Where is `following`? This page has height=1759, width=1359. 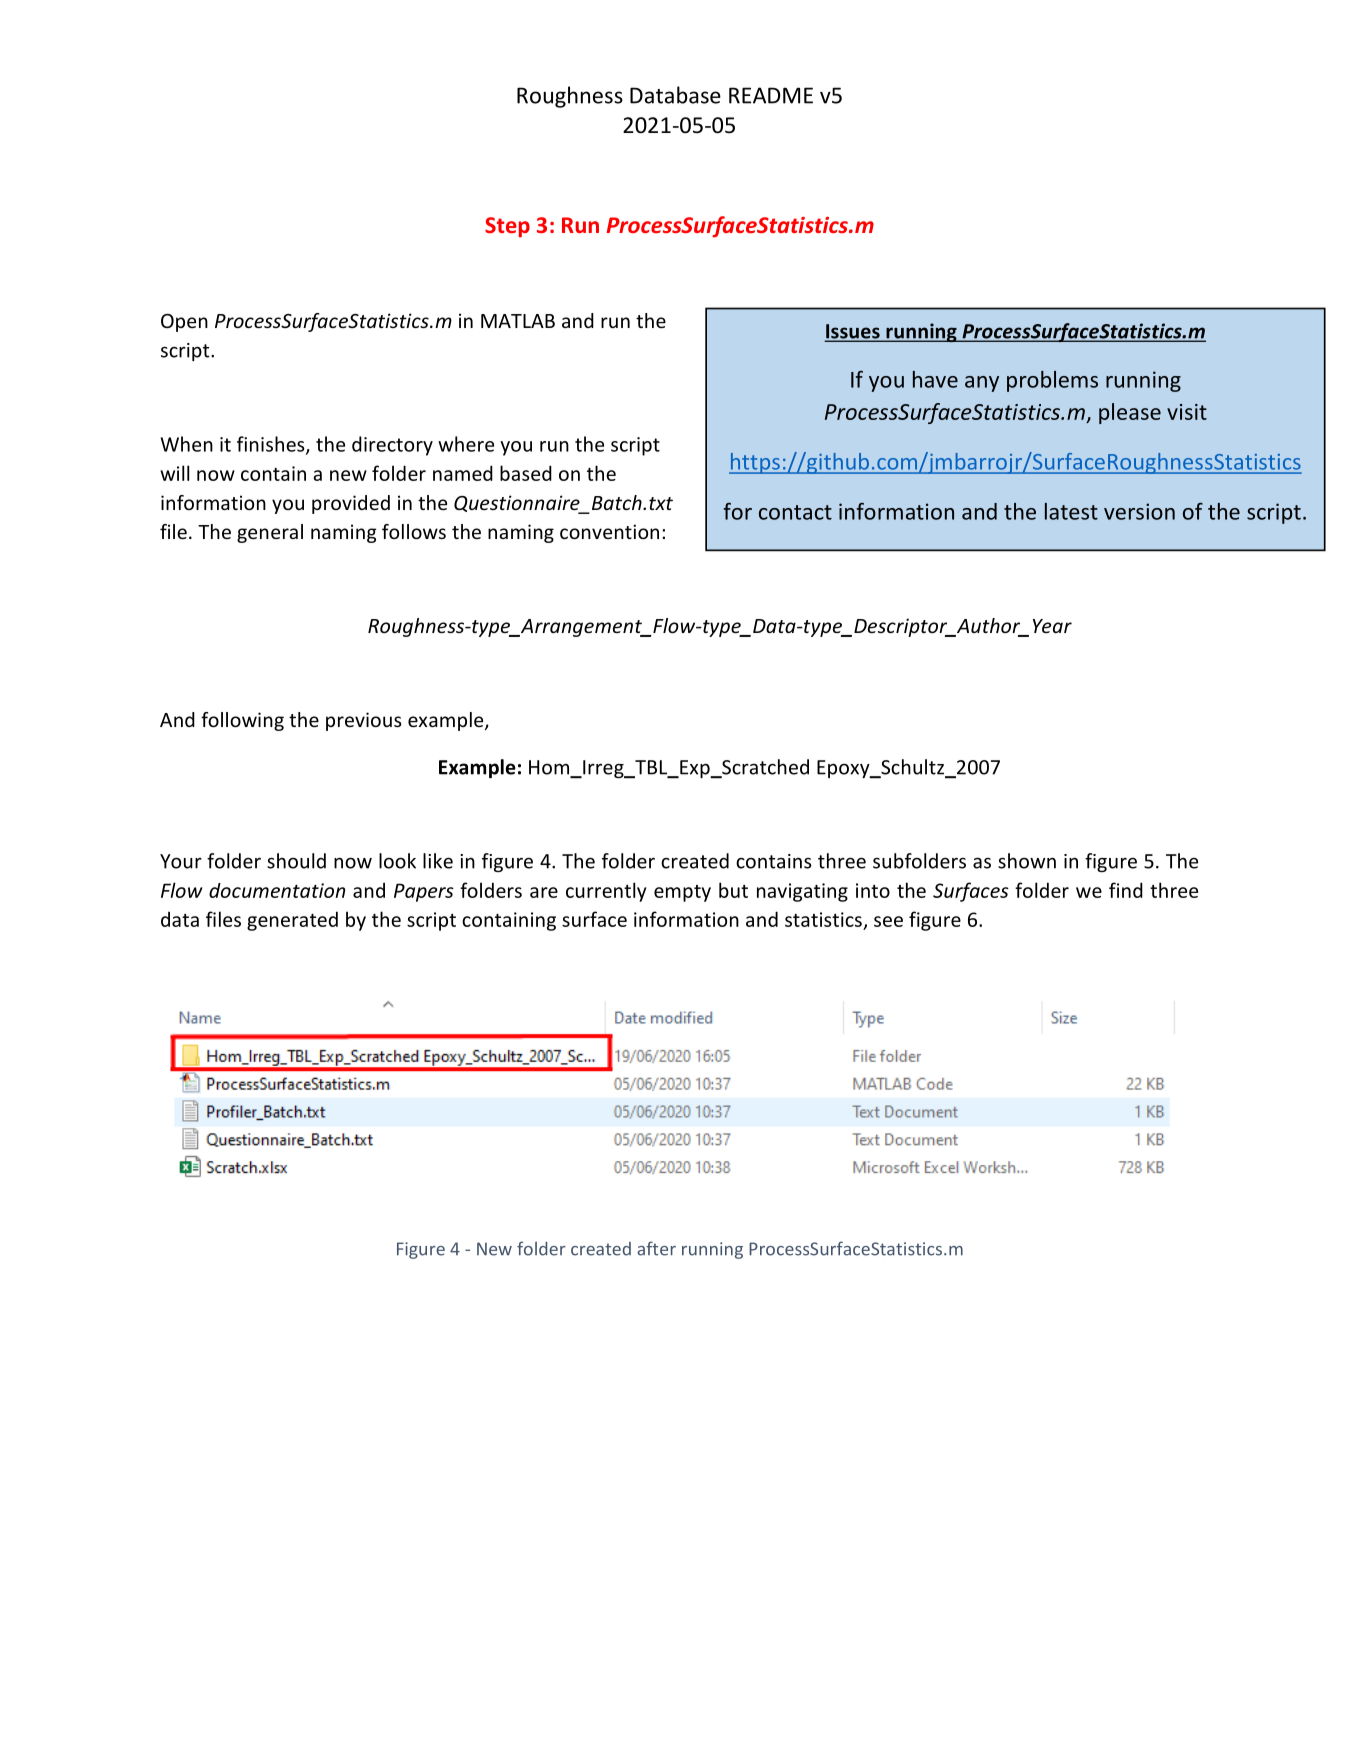
following is located at coordinates (242, 721).
